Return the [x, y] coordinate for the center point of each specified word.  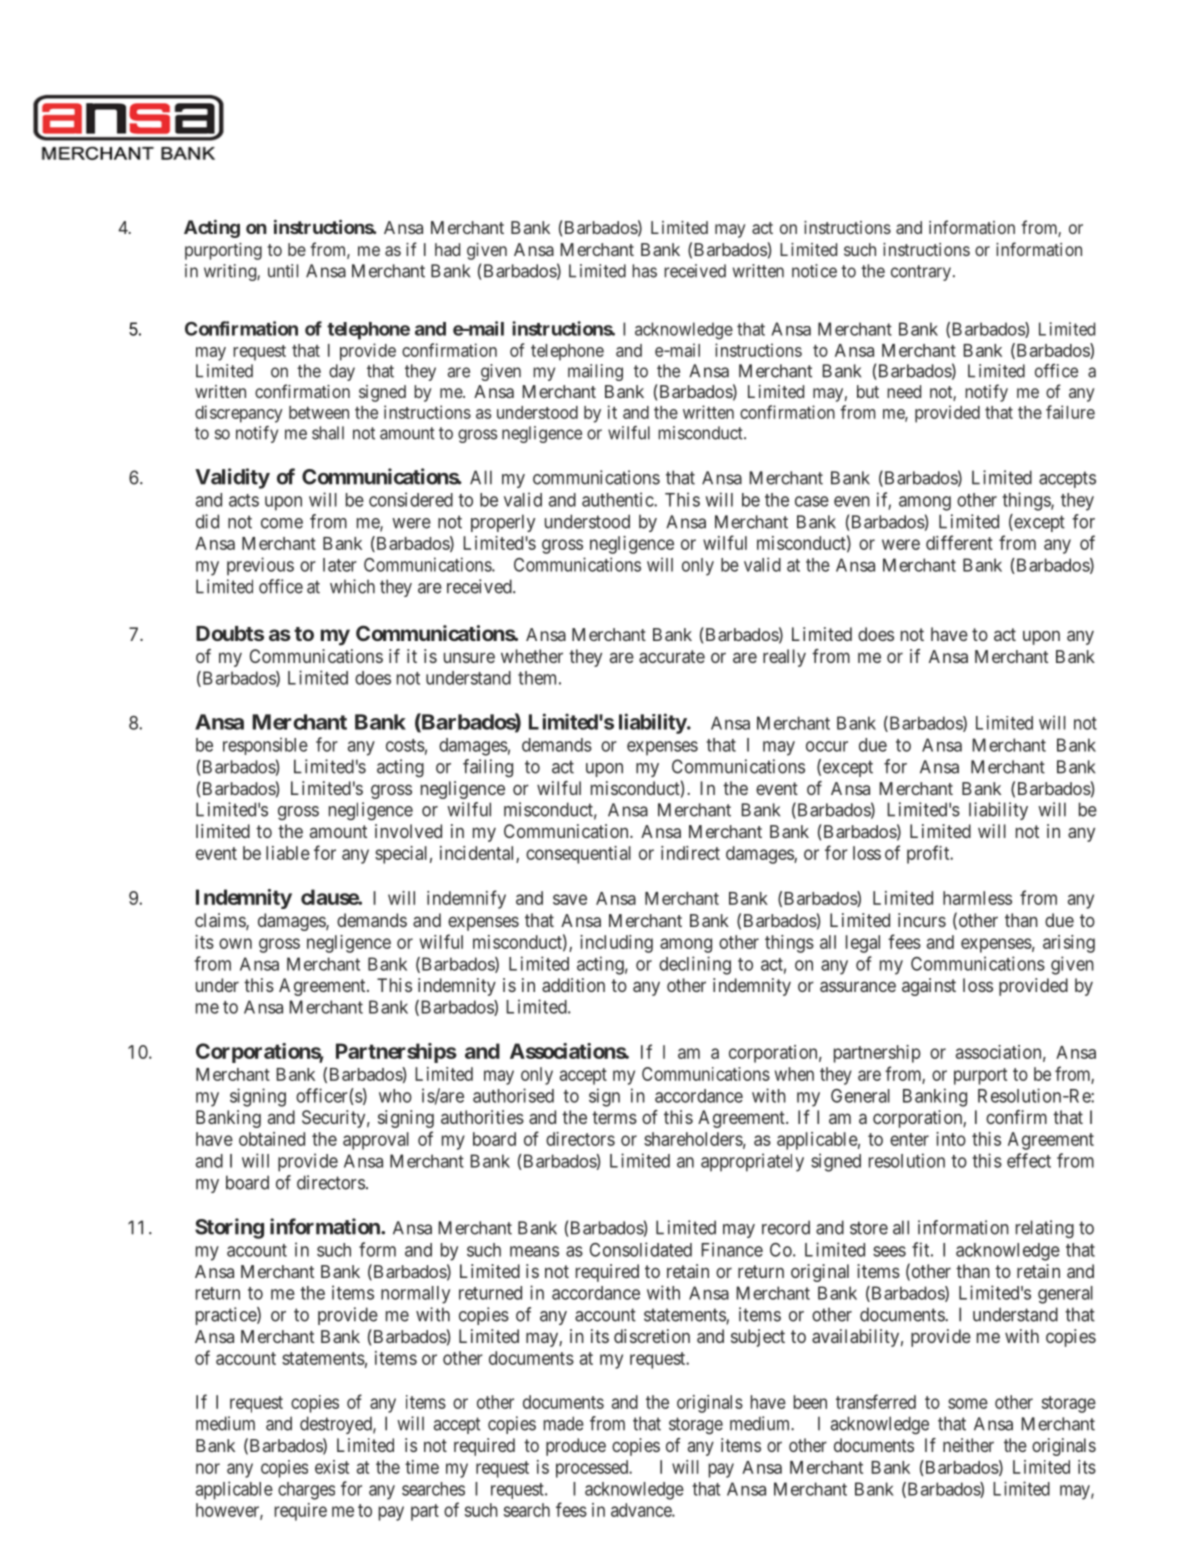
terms [614, 1117]
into [951, 1139]
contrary [921, 273]
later [340, 565]
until [283, 271]
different [959, 542]
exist [332, 1467]
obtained [272, 1139]
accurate [672, 656]
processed [593, 1469]
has [644, 271]
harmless [977, 898]
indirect [690, 853]
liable [288, 853]
